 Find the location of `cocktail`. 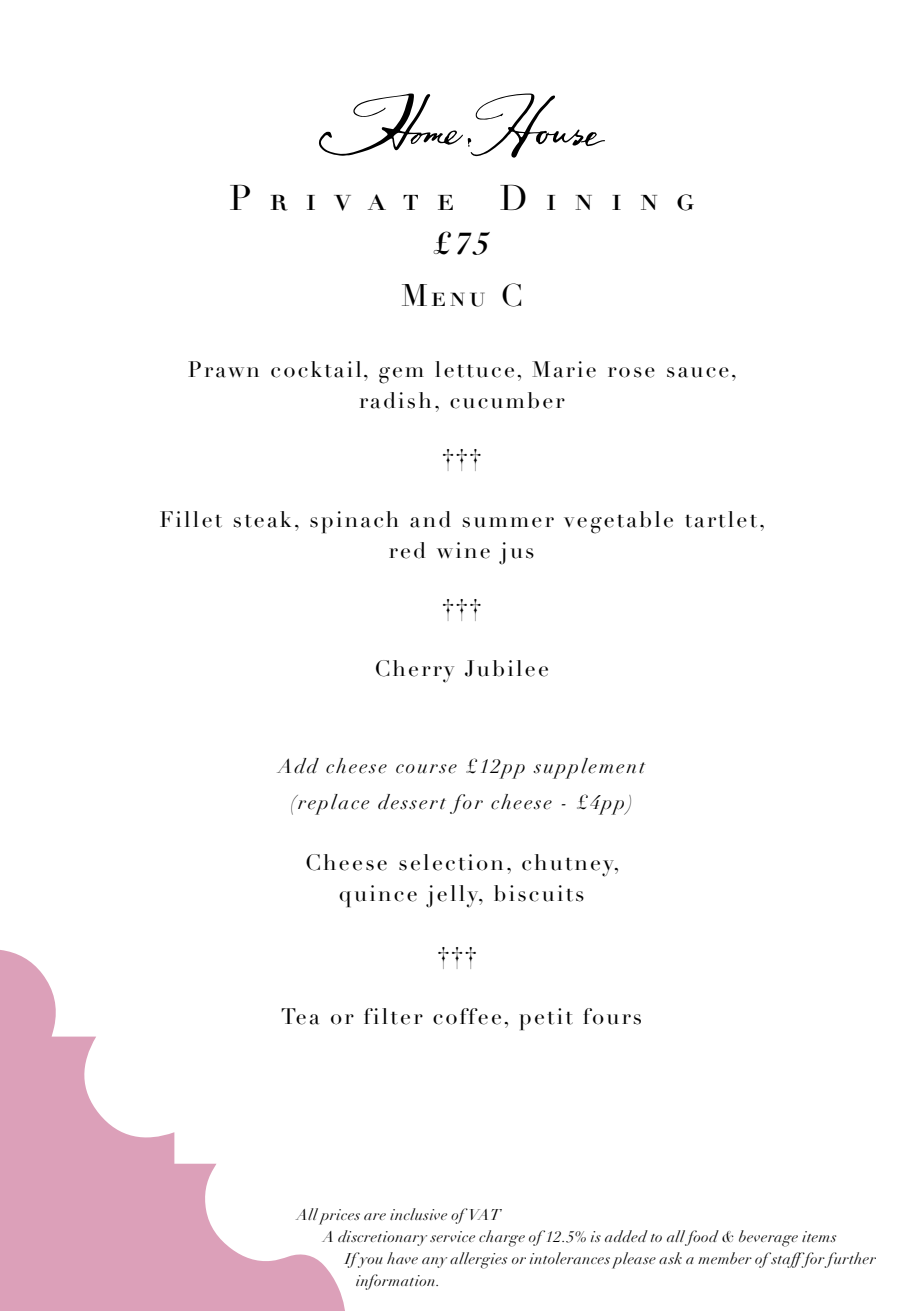

cocktail is located at coordinates (316, 369).
